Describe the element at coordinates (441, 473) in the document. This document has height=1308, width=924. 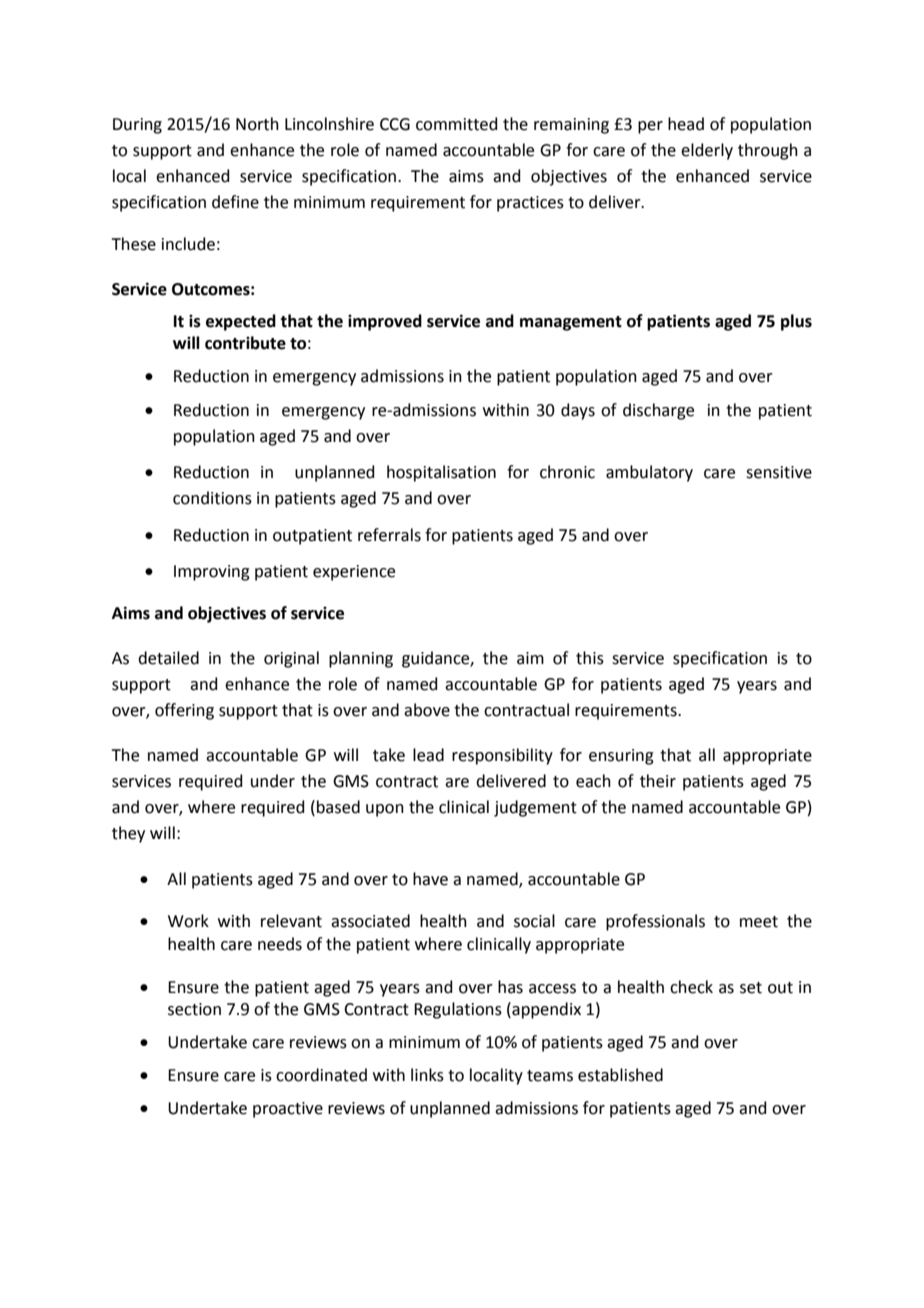
I see `hospitalisation` at that location.
